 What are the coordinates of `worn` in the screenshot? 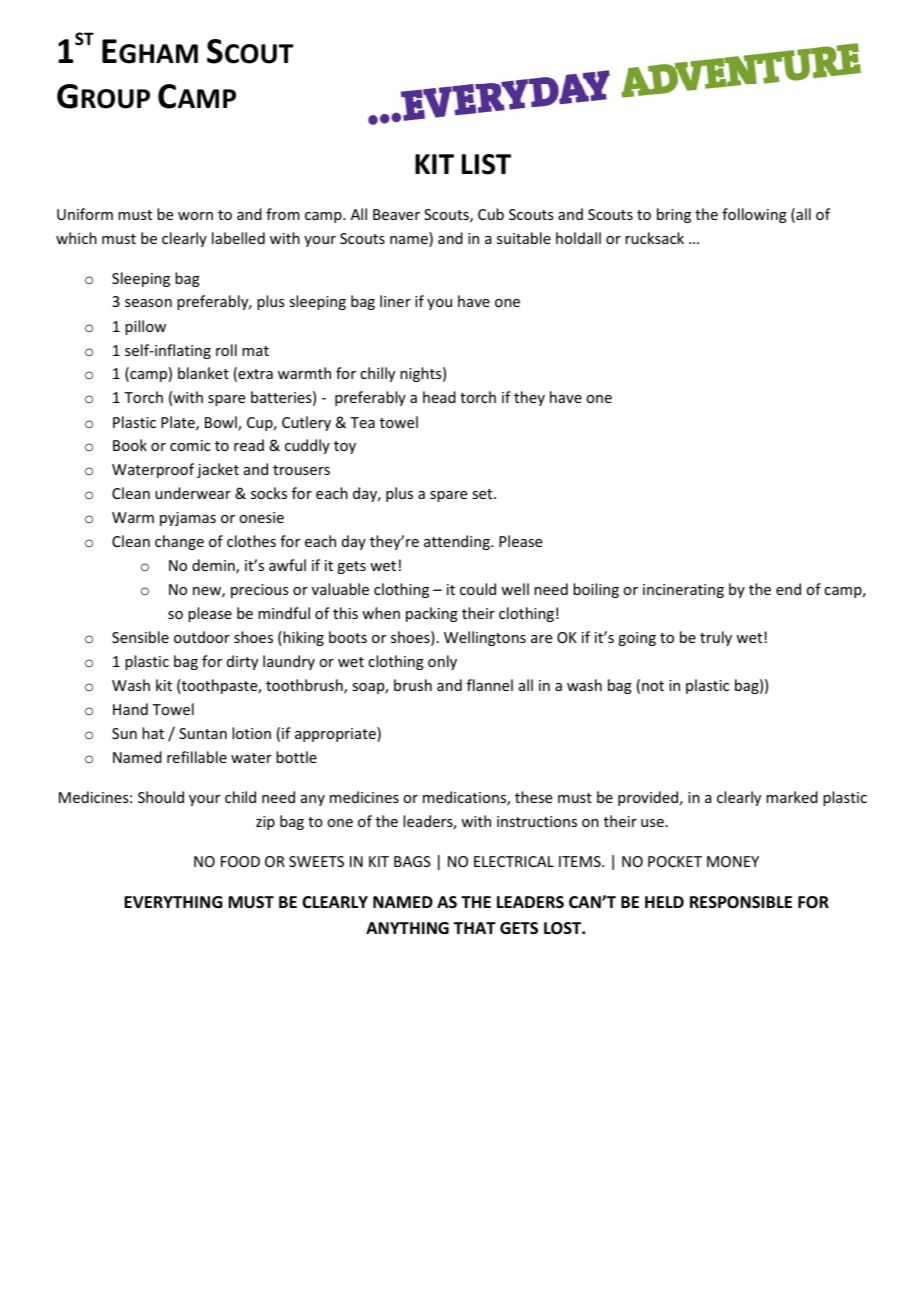 It's located at (195, 216).
